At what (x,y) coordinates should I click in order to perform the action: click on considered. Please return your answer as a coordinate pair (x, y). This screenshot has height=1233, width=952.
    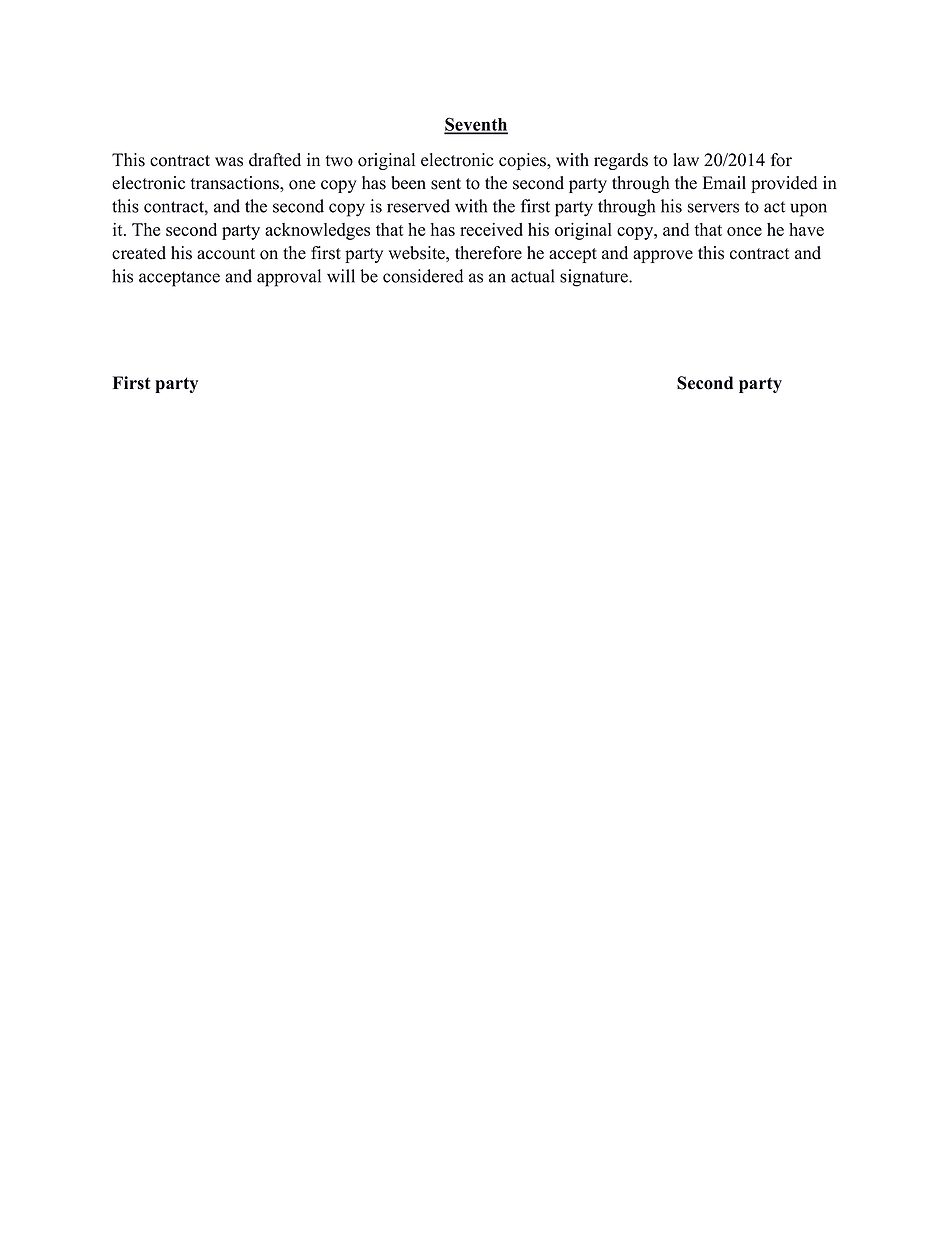
    Looking at the image, I should click on (423, 276).
